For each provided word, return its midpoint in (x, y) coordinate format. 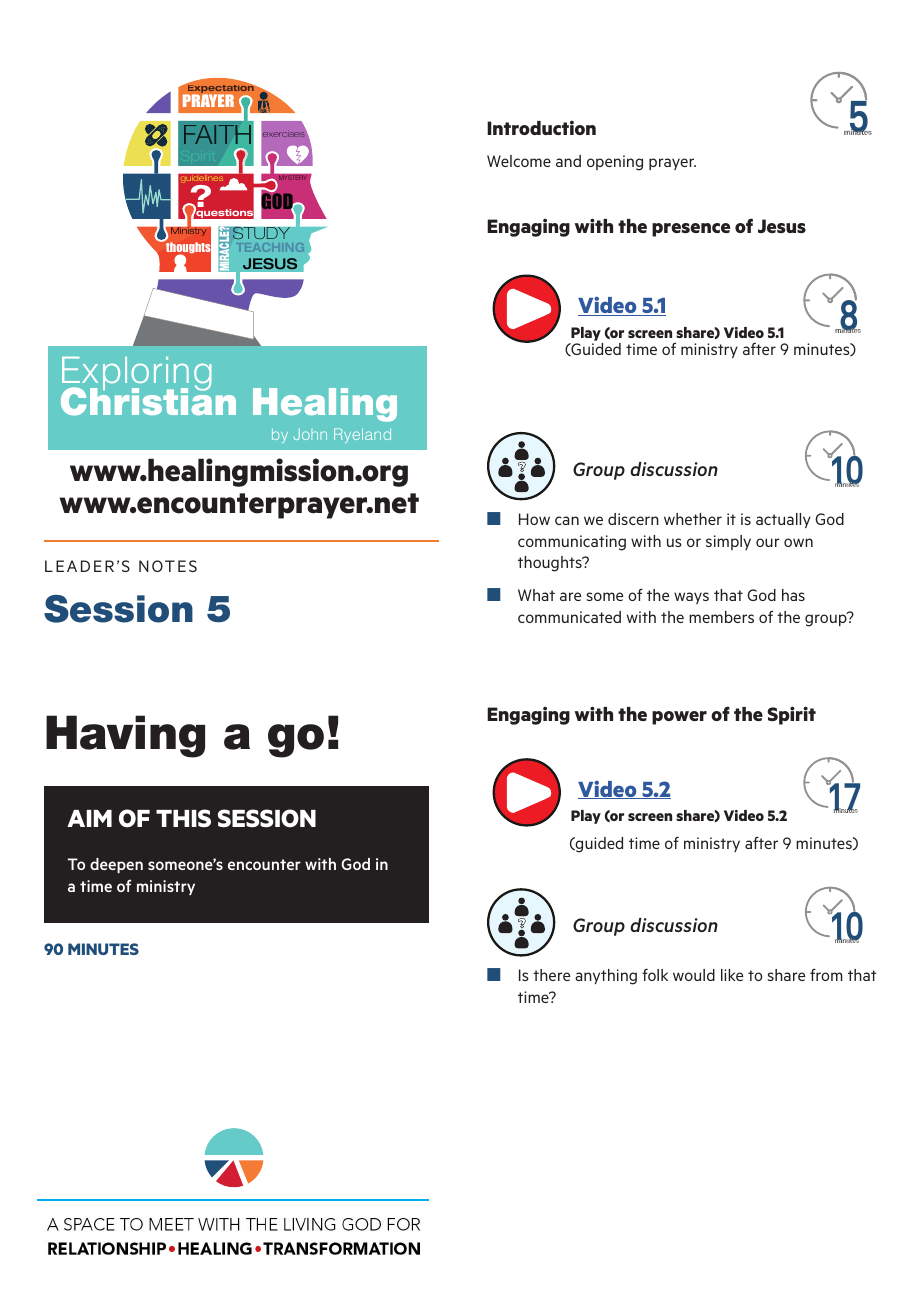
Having (125, 736)
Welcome (519, 161)
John (310, 434)
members (721, 617)
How (534, 519)
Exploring (136, 375)
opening (615, 163)
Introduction (541, 127)
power (679, 718)
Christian (148, 400)
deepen (116, 865)
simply (728, 542)
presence (691, 230)
